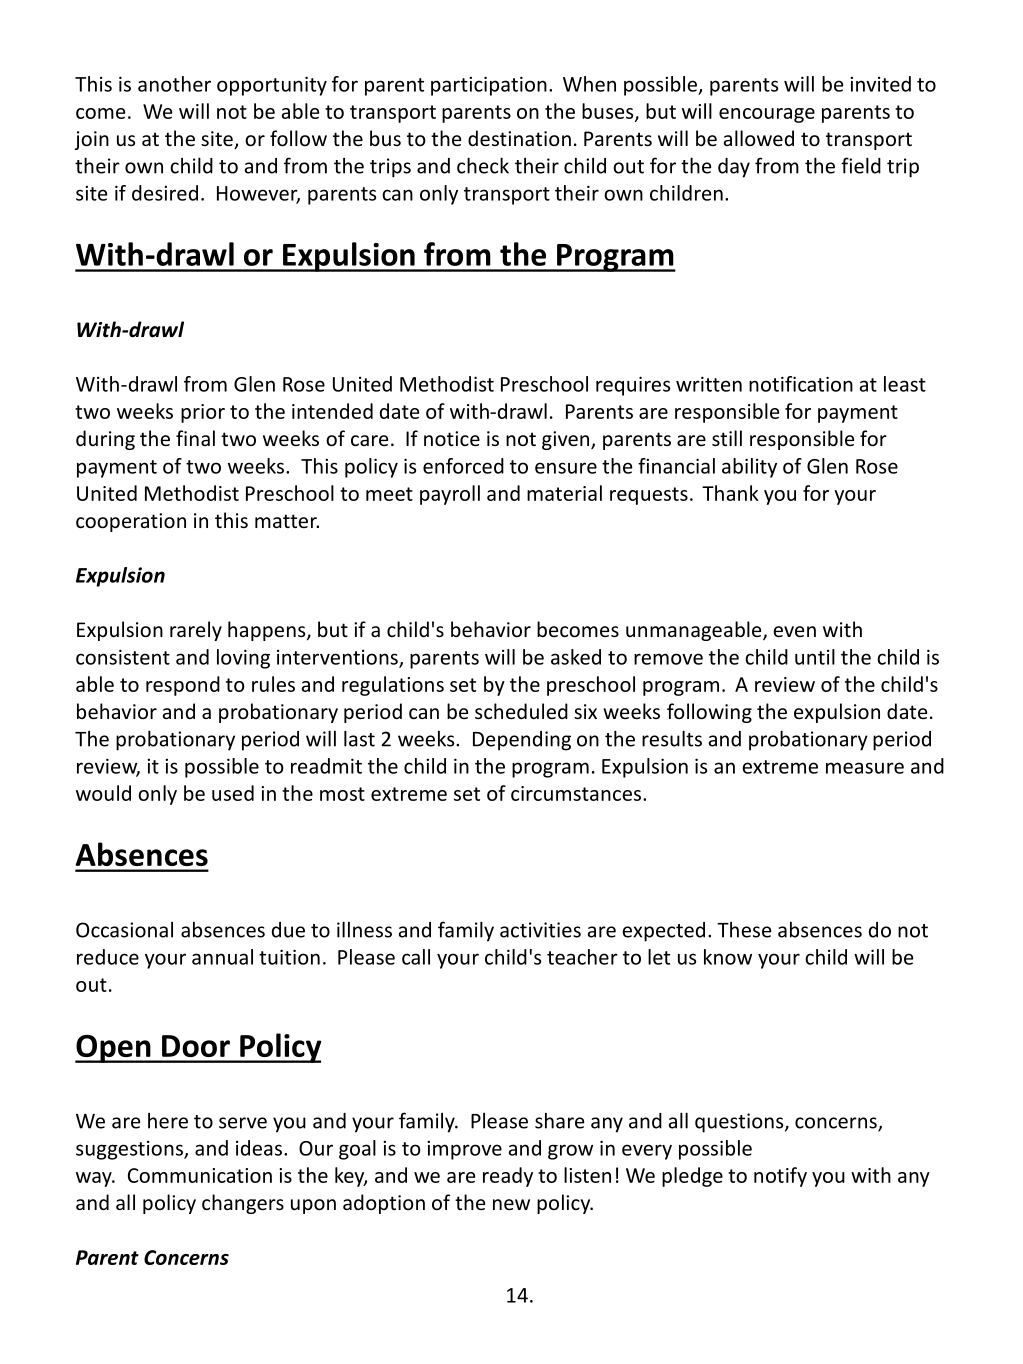 This screenshot has width=1023, height=1364. What do you see at coordinates (195, 438) in the screenshot?
I see `final` at bounding box center [195, 438].
